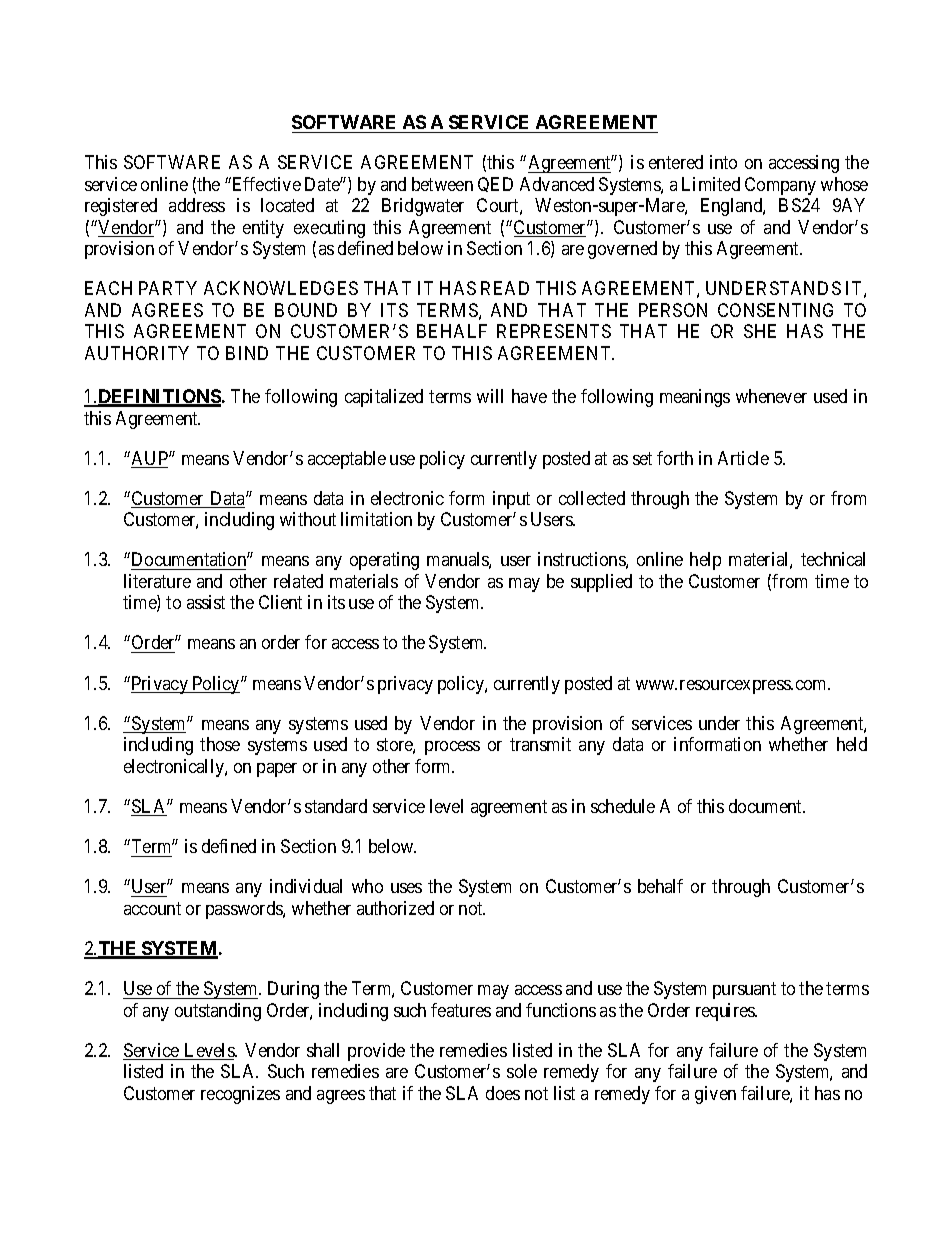  Describe the element at coordinates (705, 561) in the screenshot. I see `help` at that location.
